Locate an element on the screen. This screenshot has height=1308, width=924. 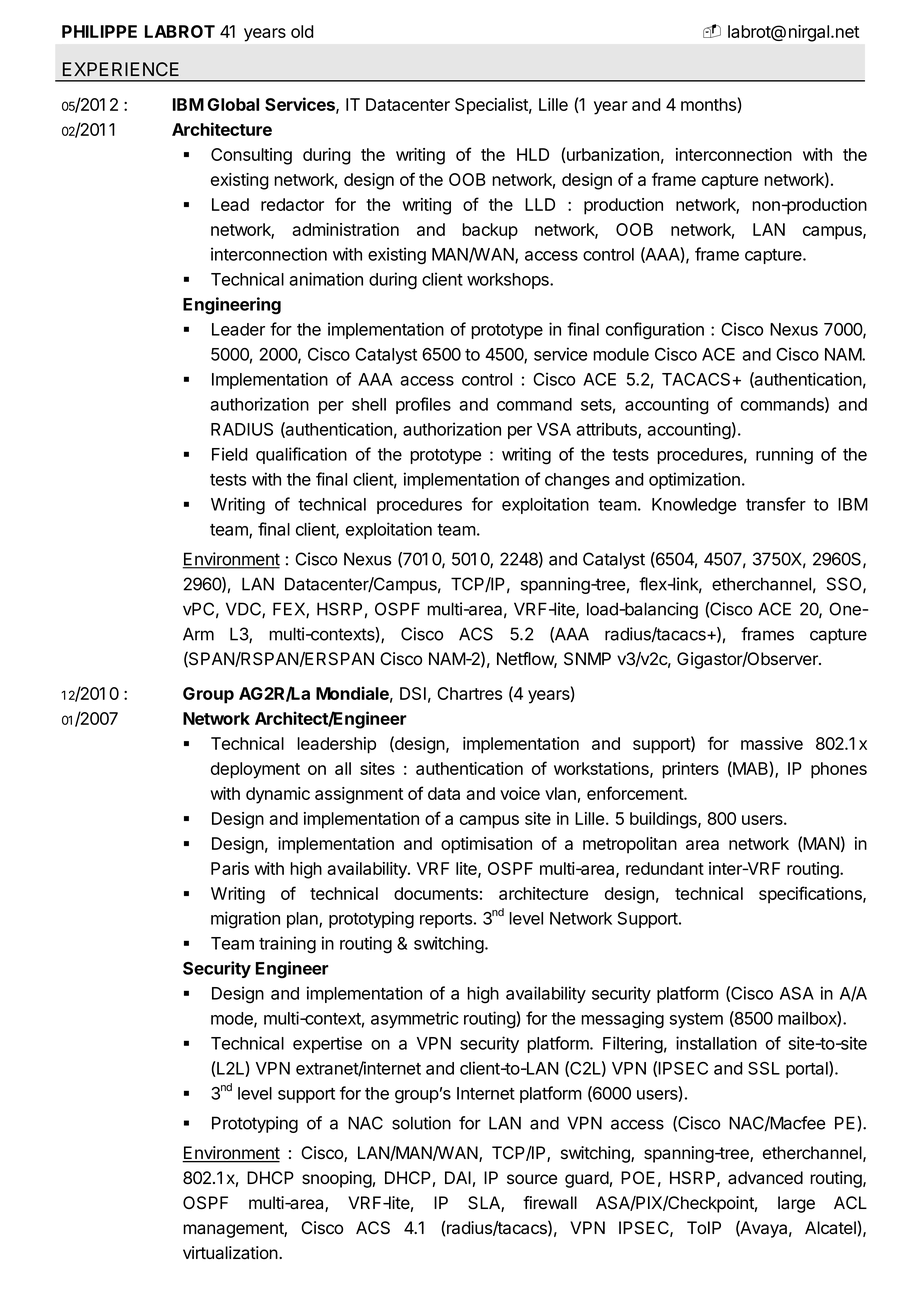
profiles is located at coordinates (423, 405).
